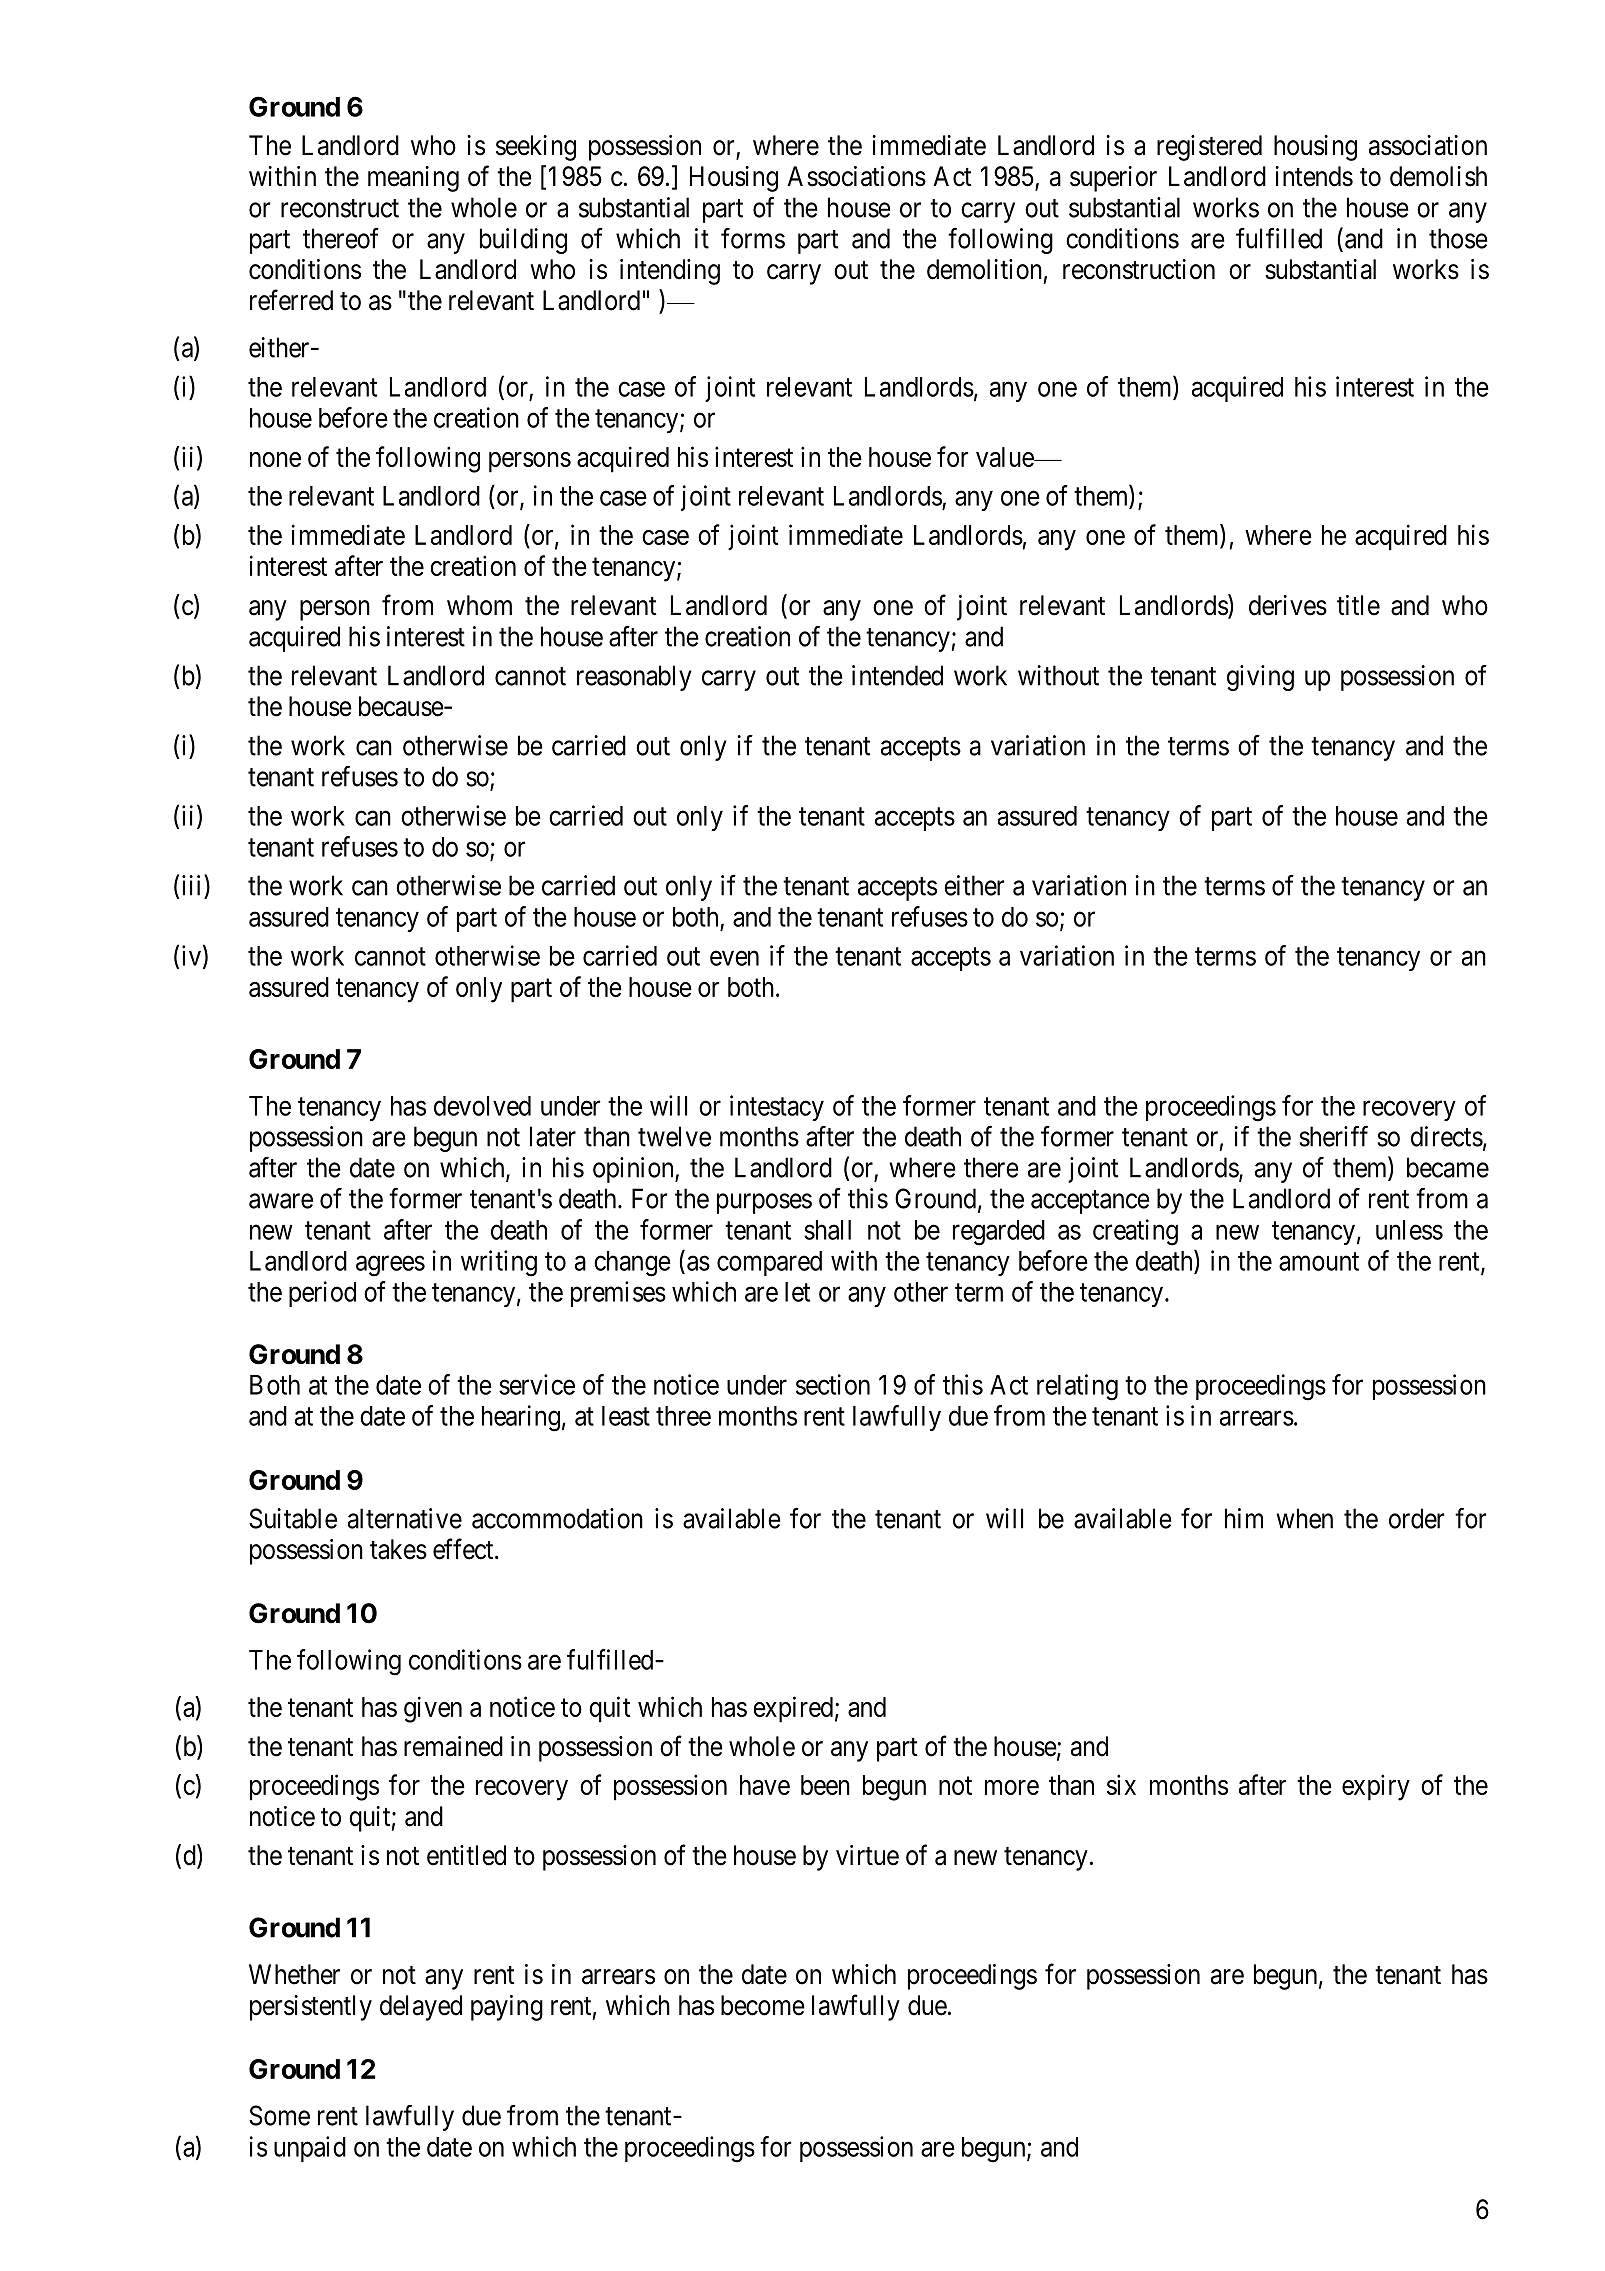 The image size is (1605, 2271). What do you see at coordinates (763, 2005) in the screenshot?
I see `become` at bounding box center [763, 2005].
